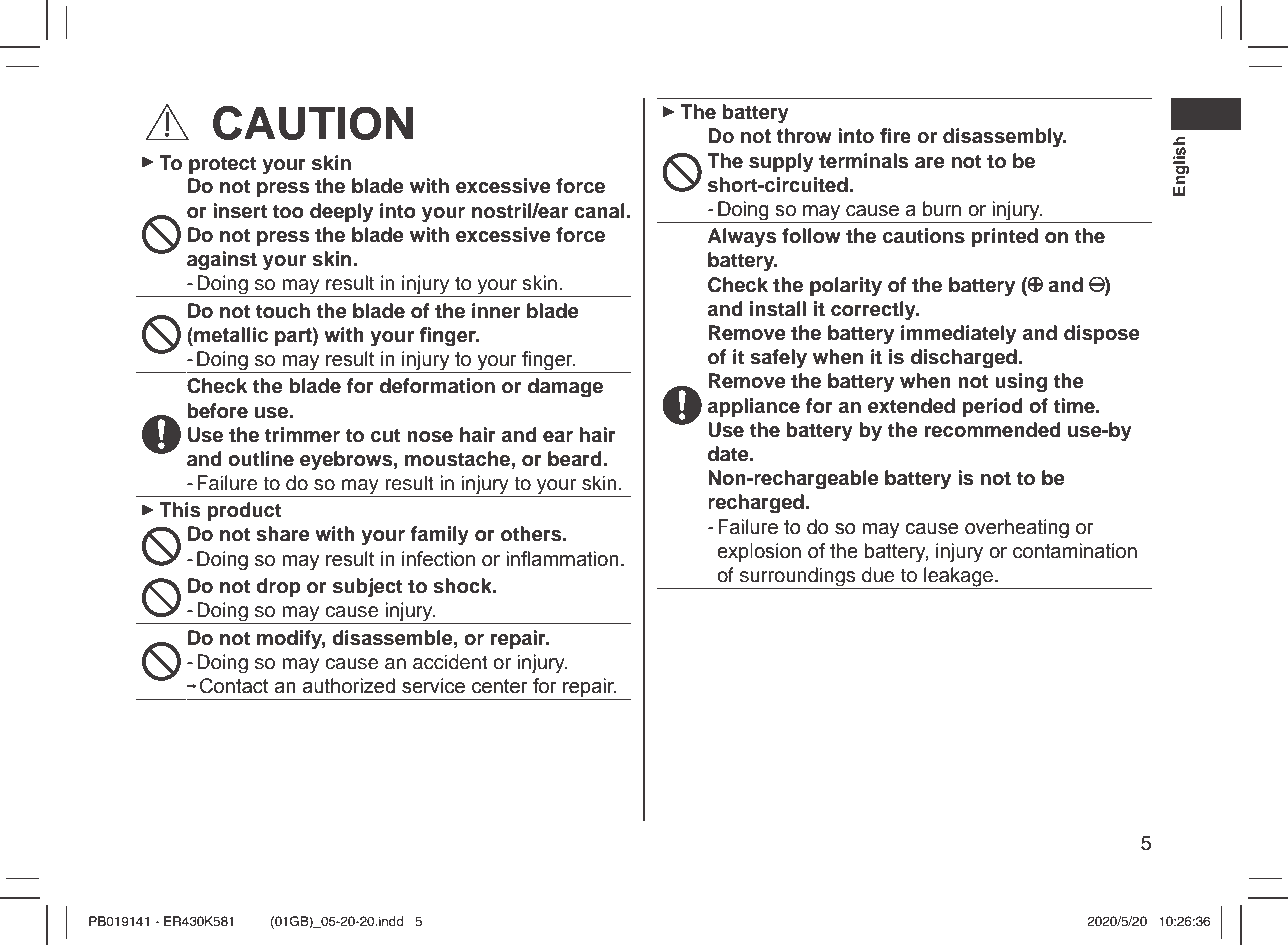 Image resolution: width=1288 pixels, height=945 pixels. What do you see at coordinates (781, 163) in the page?
I see `supply` at bounding box center [781, 163].
